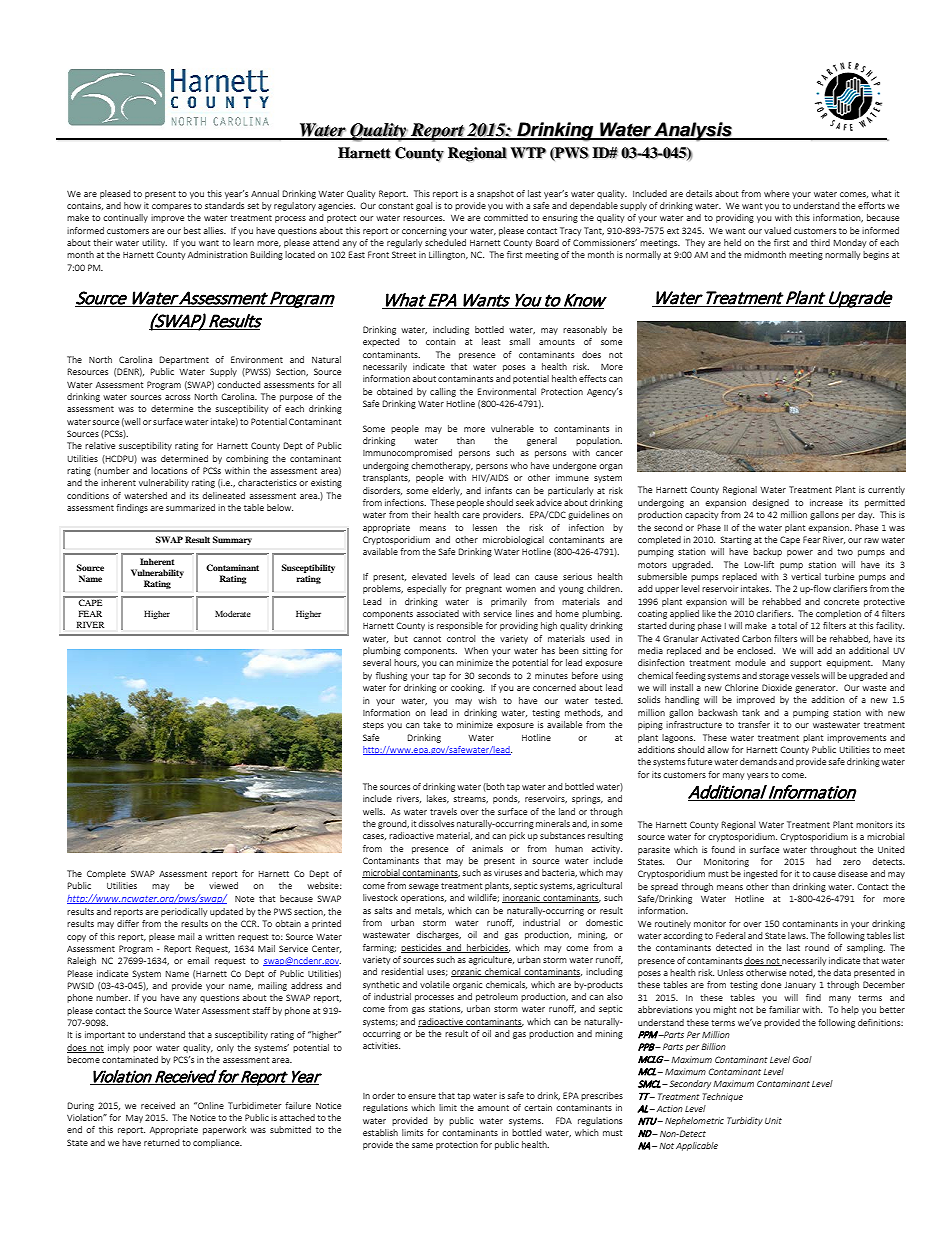  I want to click on had, so click(823, 861).
